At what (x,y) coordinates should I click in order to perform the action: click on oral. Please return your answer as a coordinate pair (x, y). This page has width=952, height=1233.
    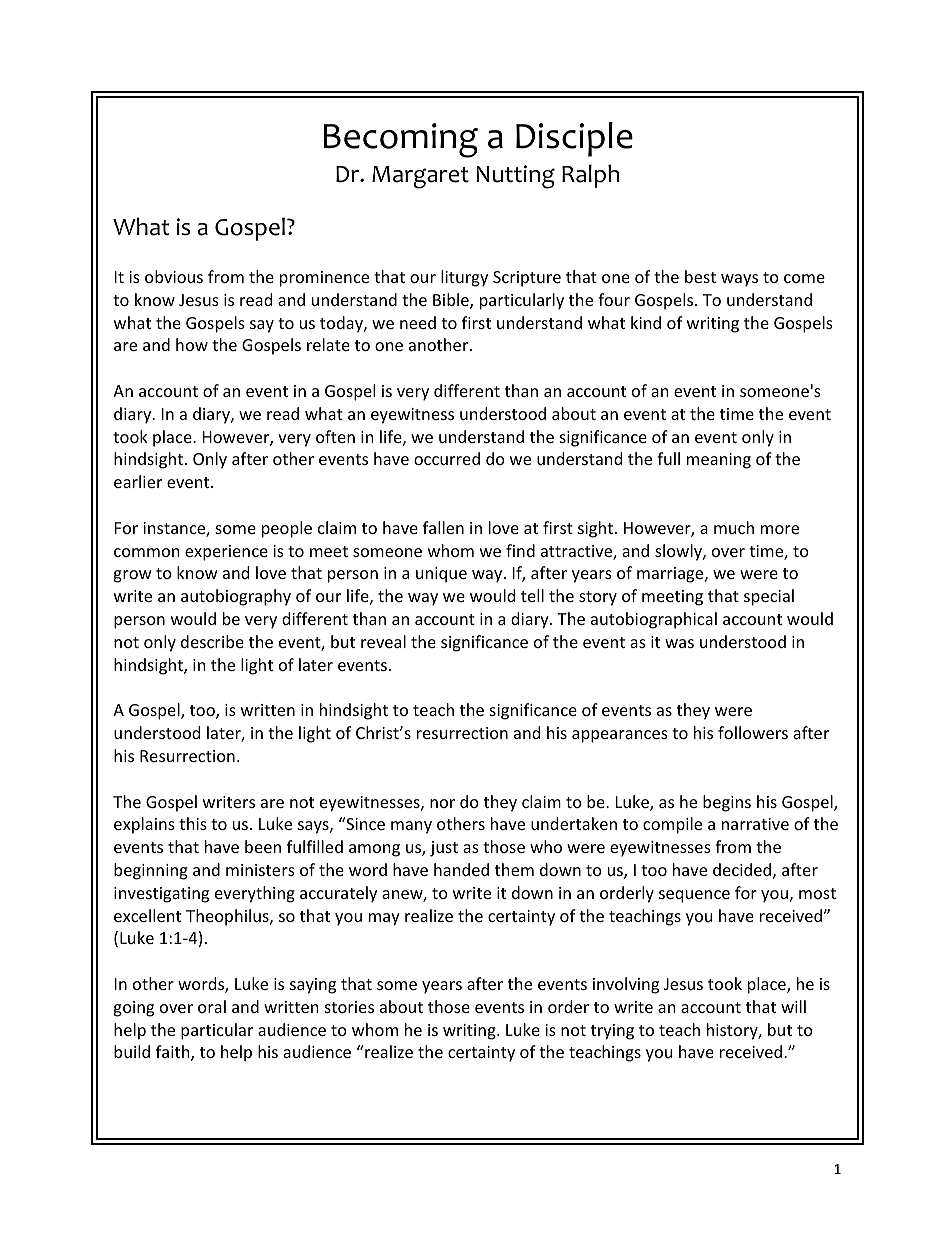
    Looking at the image, I should click on (212, 1006).
